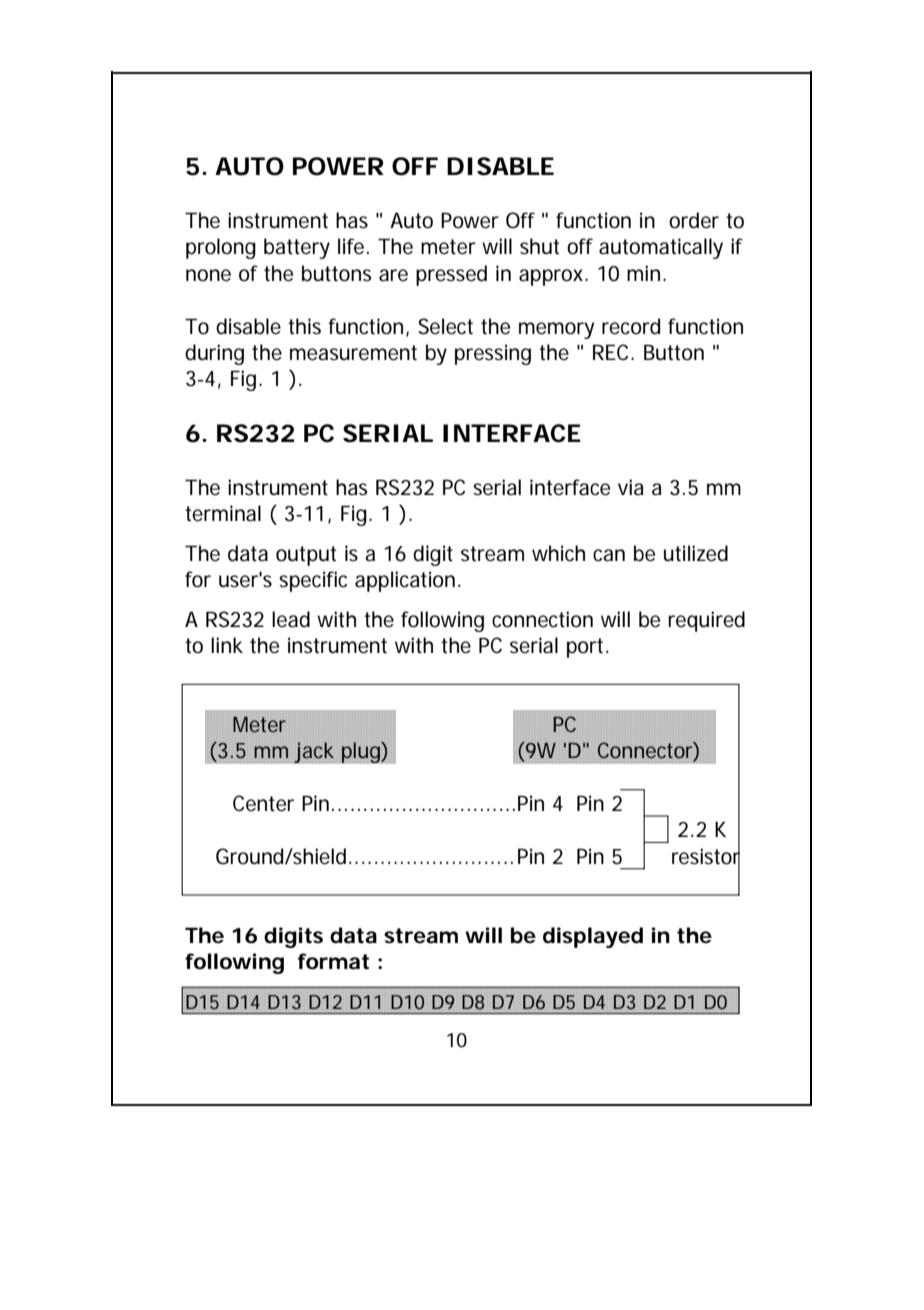  Describe the element at coordinates (291, 619) in the screenshot. I see `lead` at that location.
